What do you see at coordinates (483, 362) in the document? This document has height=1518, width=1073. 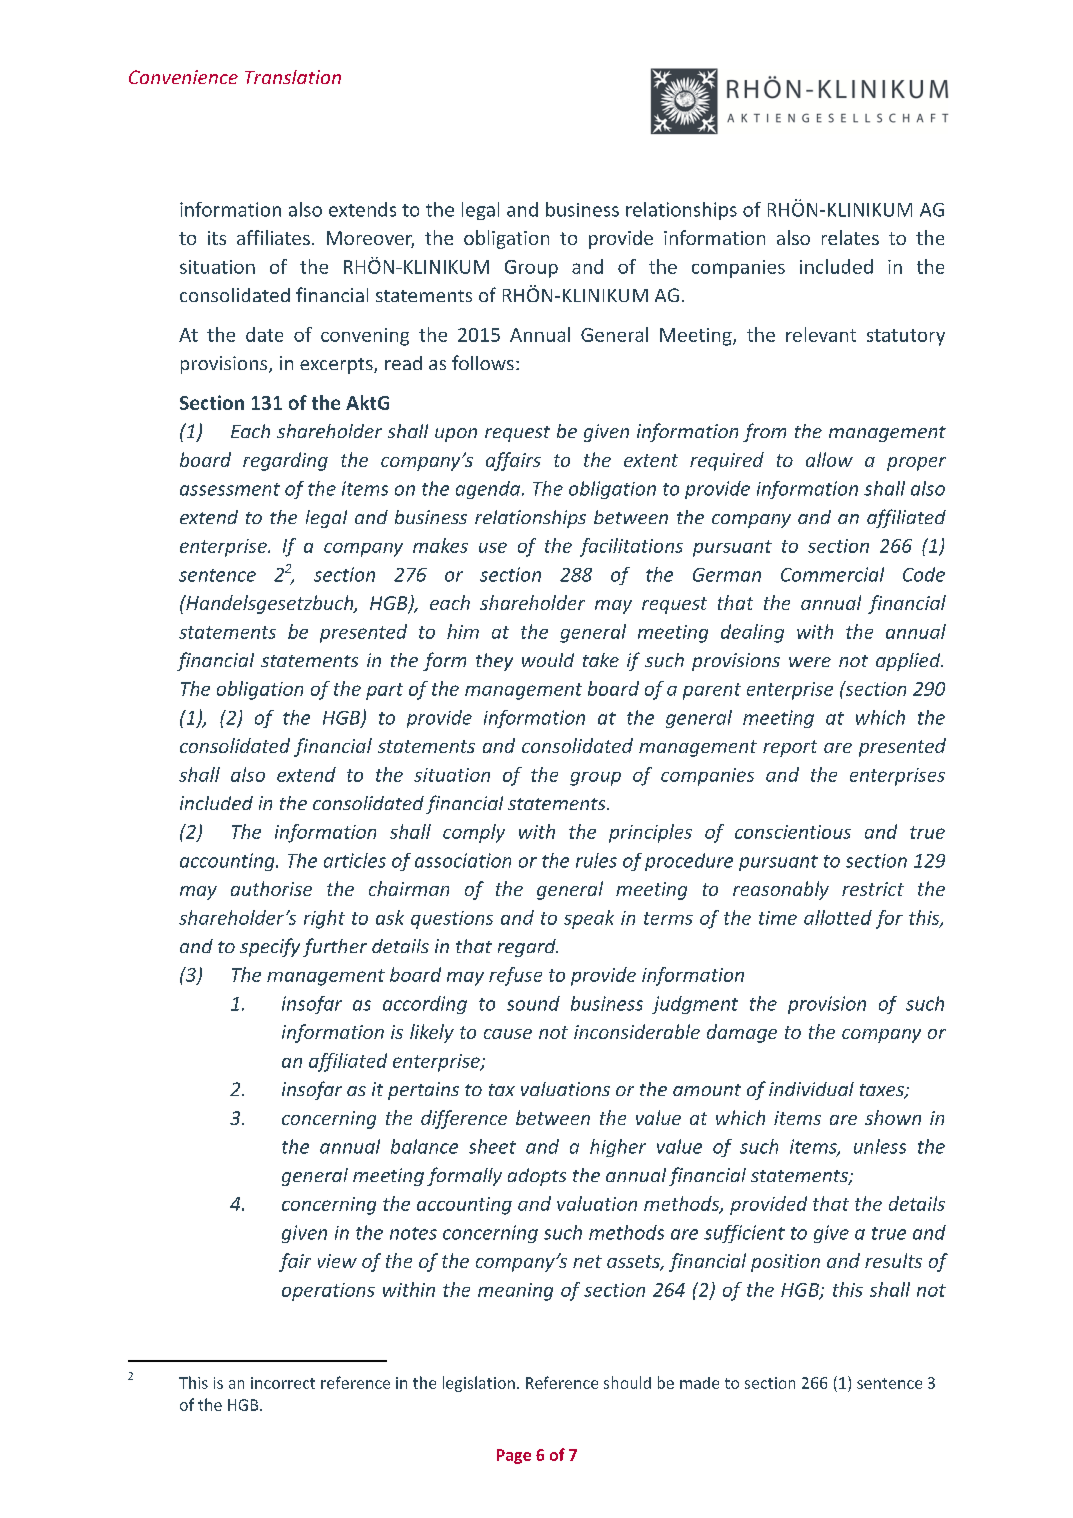 I see `follows` at bounding box center [483, 362].
